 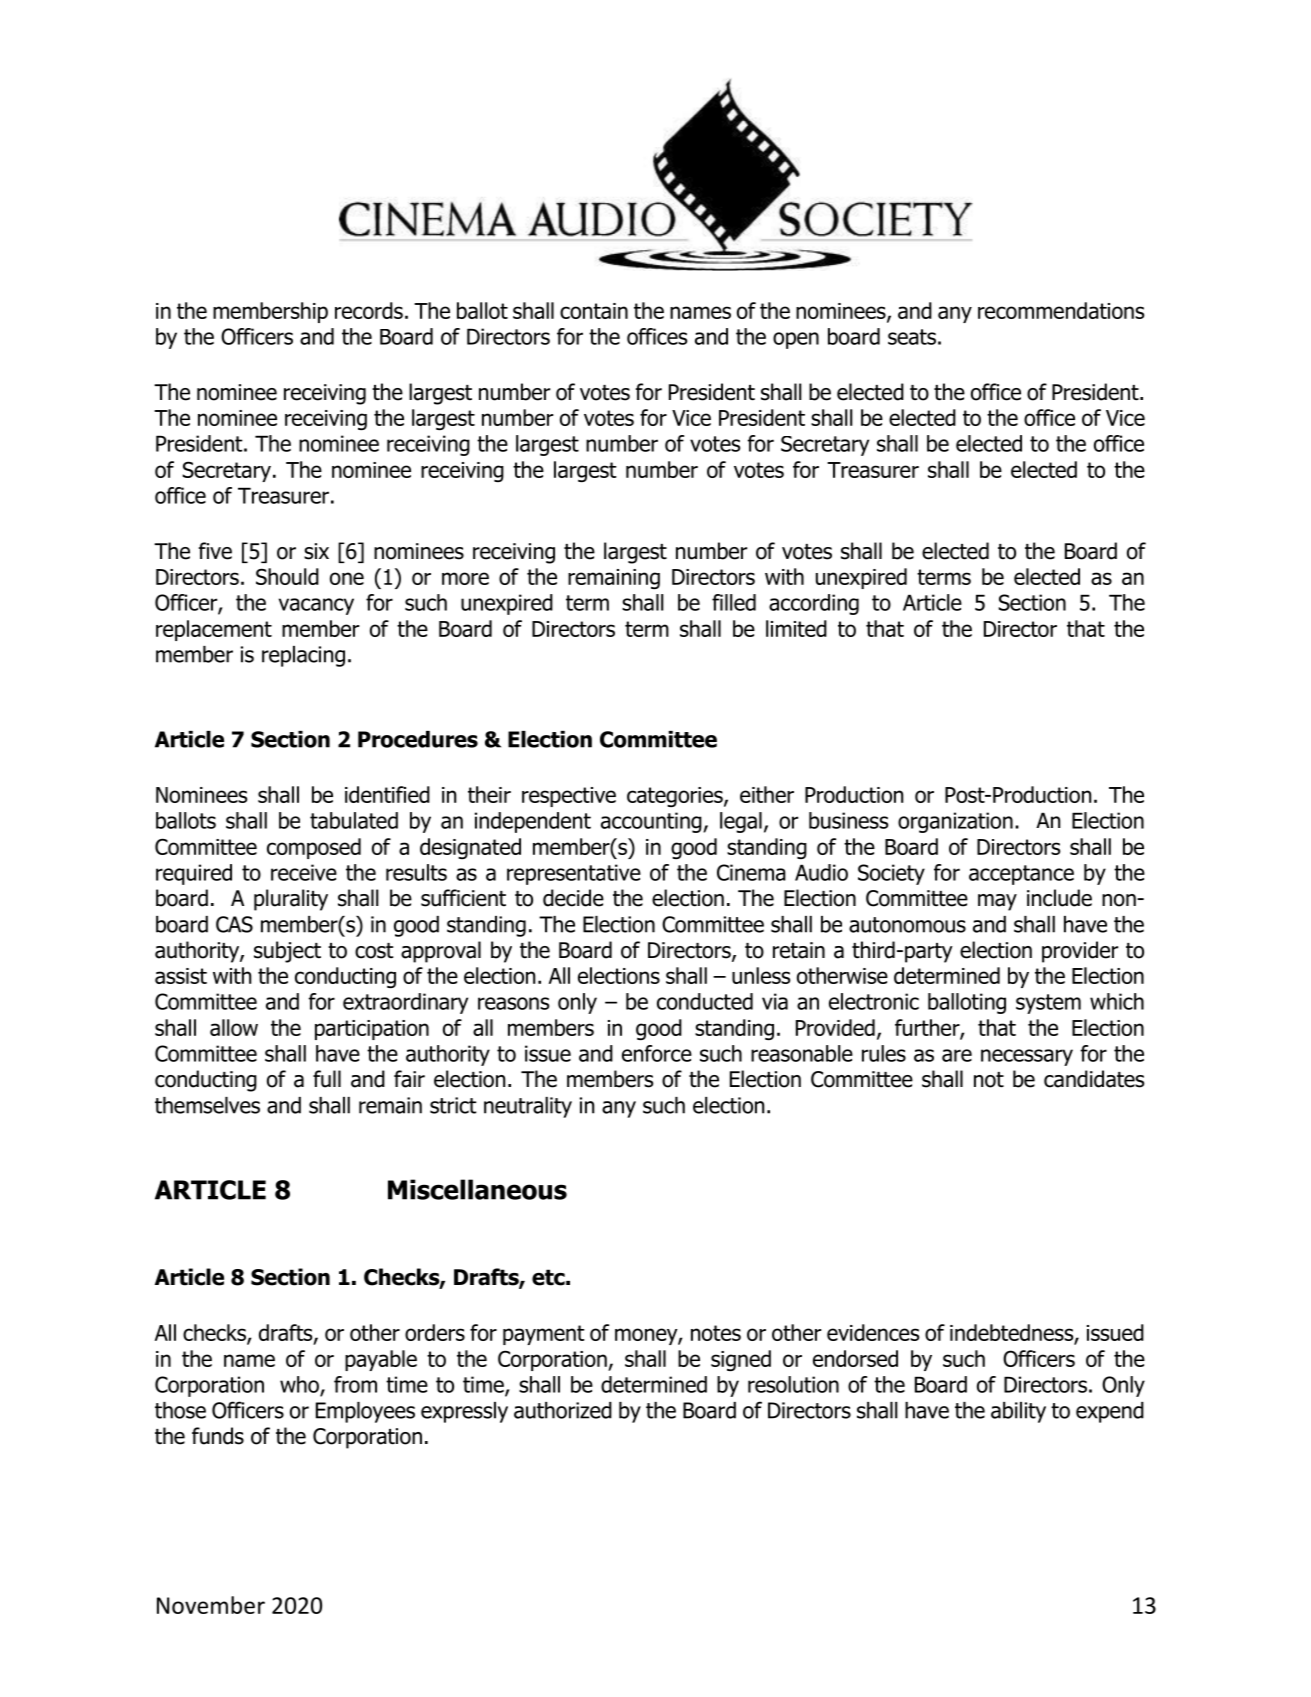 What do you see at coordinates (528, 1107) in the image?
I see `neutrality` at bounding box center [528, 1107].
